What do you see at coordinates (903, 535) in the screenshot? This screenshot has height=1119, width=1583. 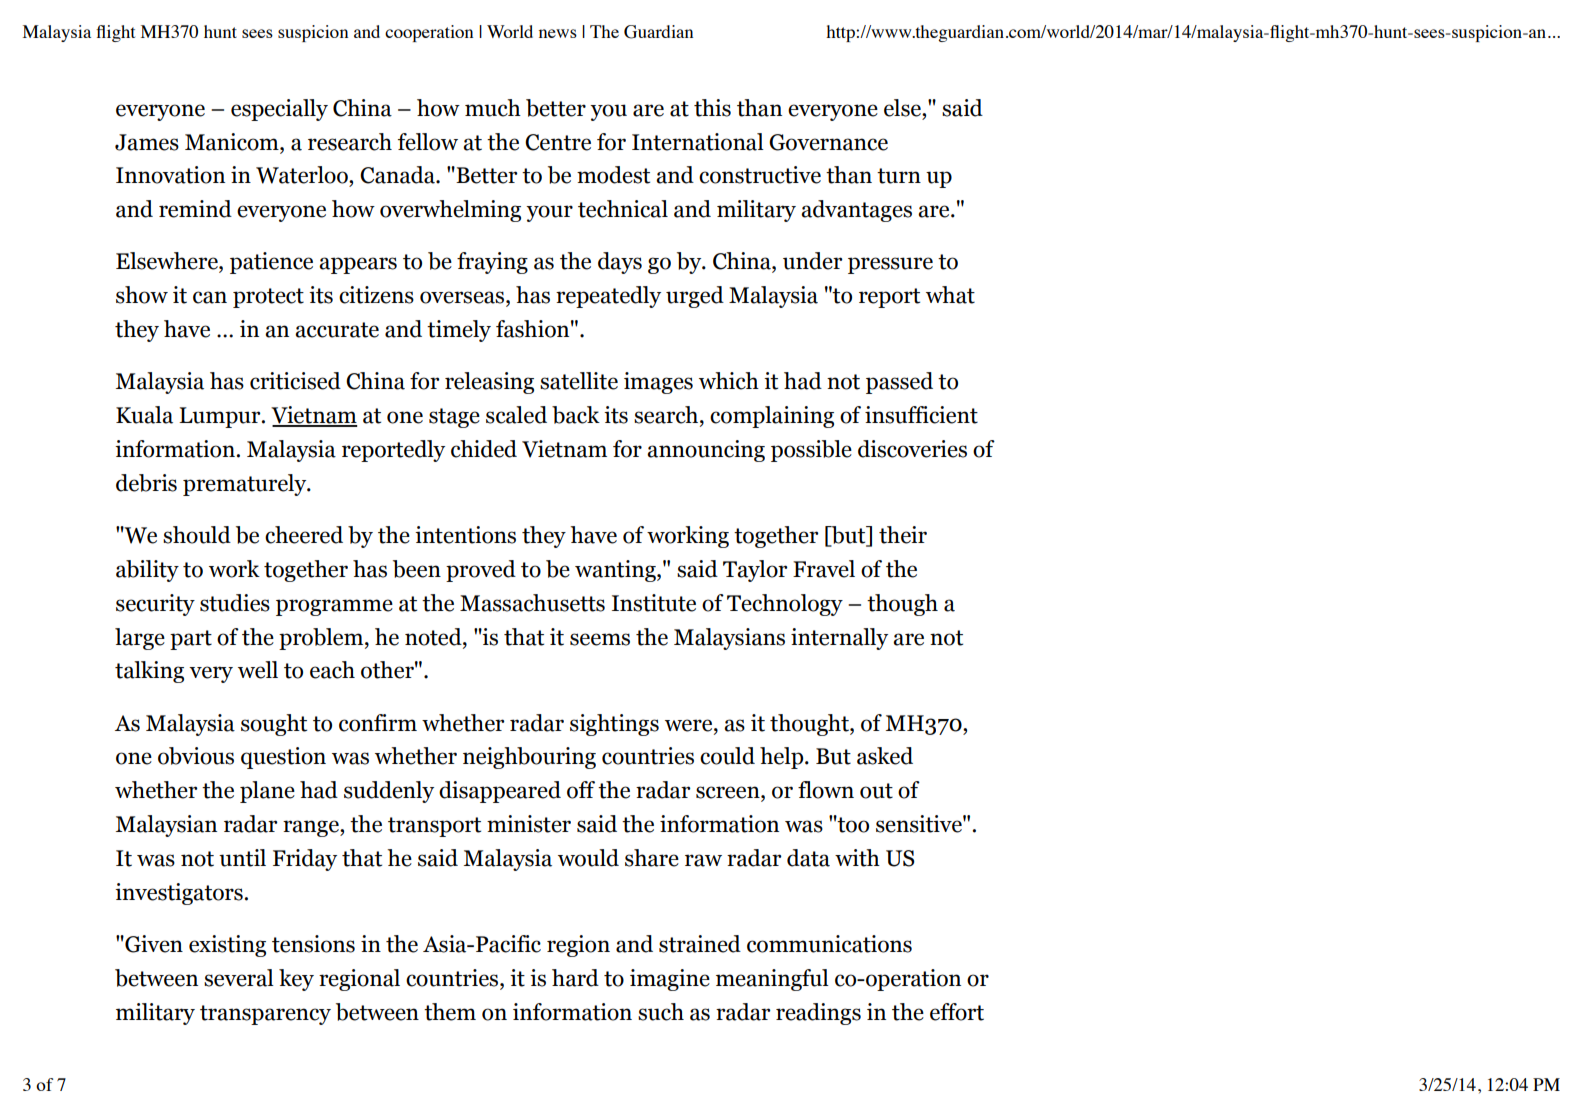 I see `their` at bounding box center [903, 535].
